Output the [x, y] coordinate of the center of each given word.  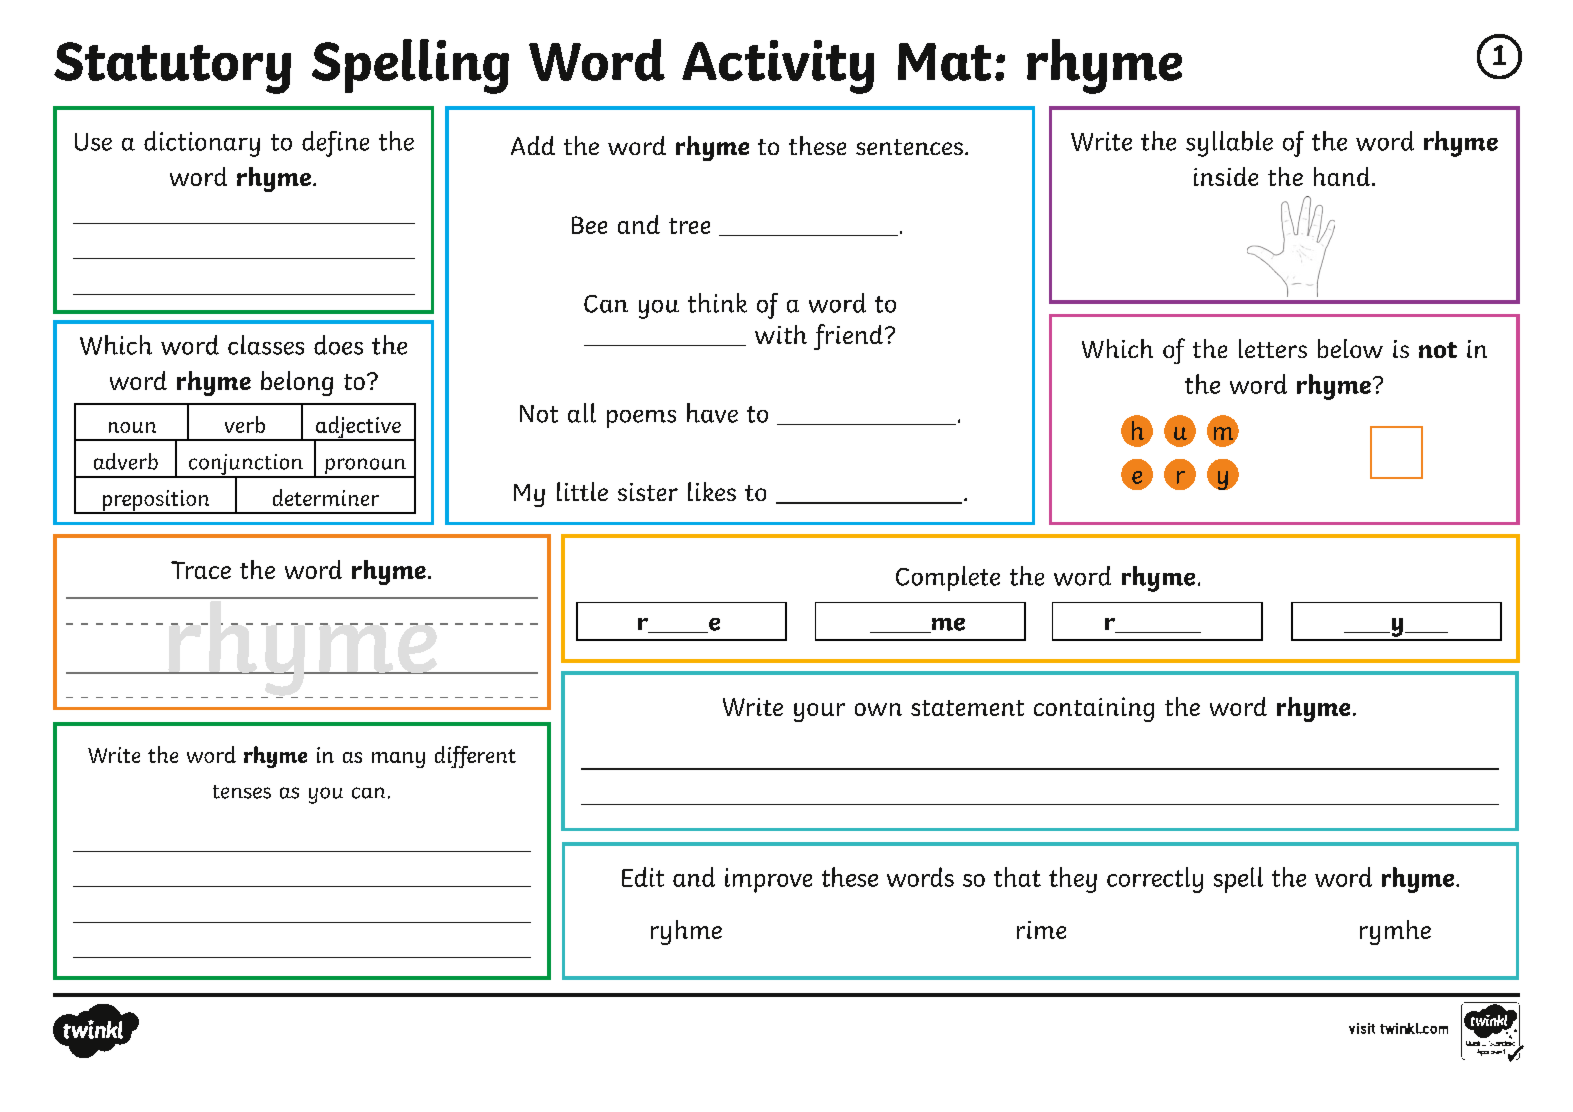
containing [1094, 709]
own [878, 709]
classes [266, 345]
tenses [242, 792]
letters [1273, 348]
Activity [778, 67]
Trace [201, 570]
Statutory [172, 68]
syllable [1229, 144]
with [781, 334]
